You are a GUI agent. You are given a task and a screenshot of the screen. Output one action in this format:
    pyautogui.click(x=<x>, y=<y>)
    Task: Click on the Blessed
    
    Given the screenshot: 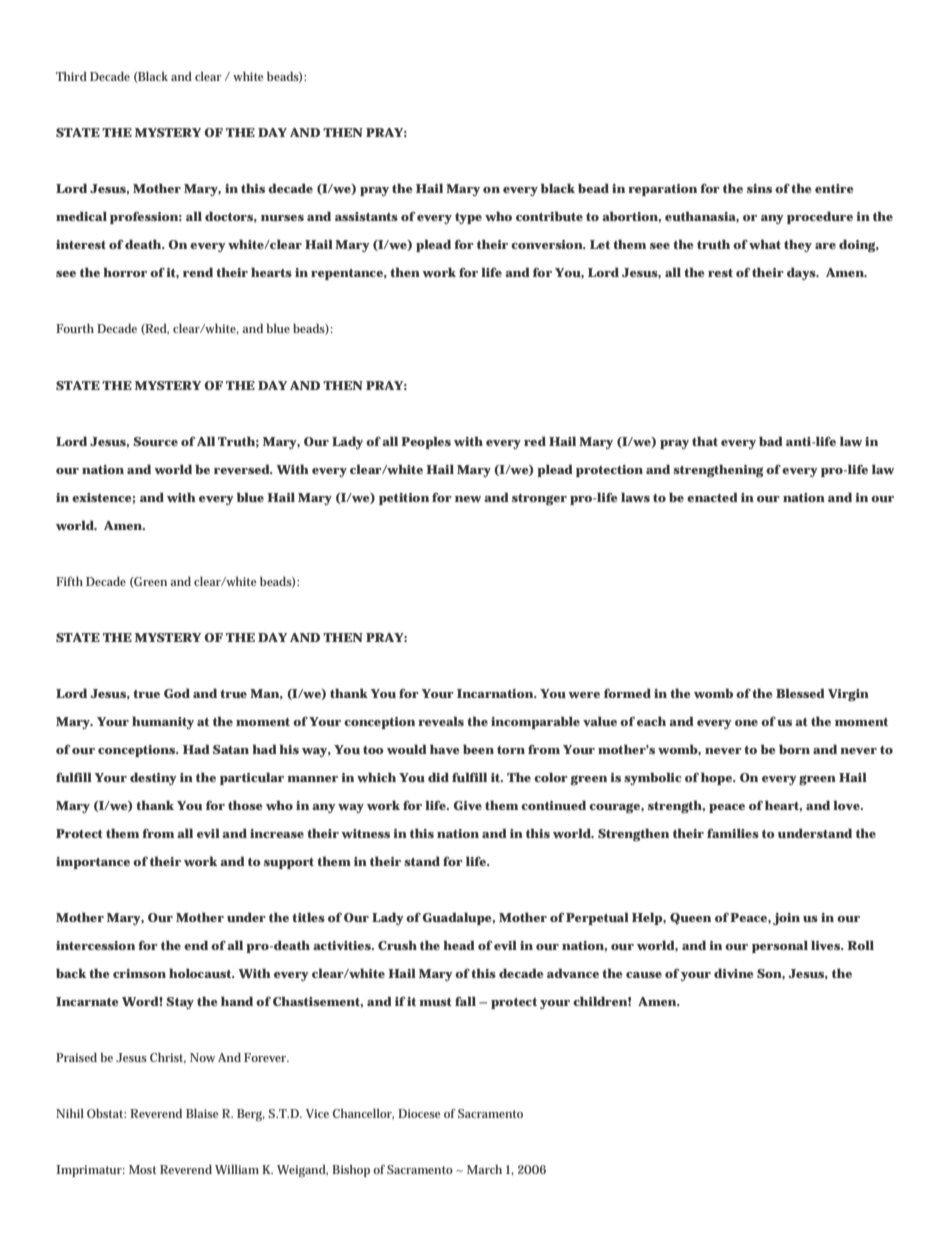 What is the action you would take?
    pyautogui.click(x=800, y=693)
